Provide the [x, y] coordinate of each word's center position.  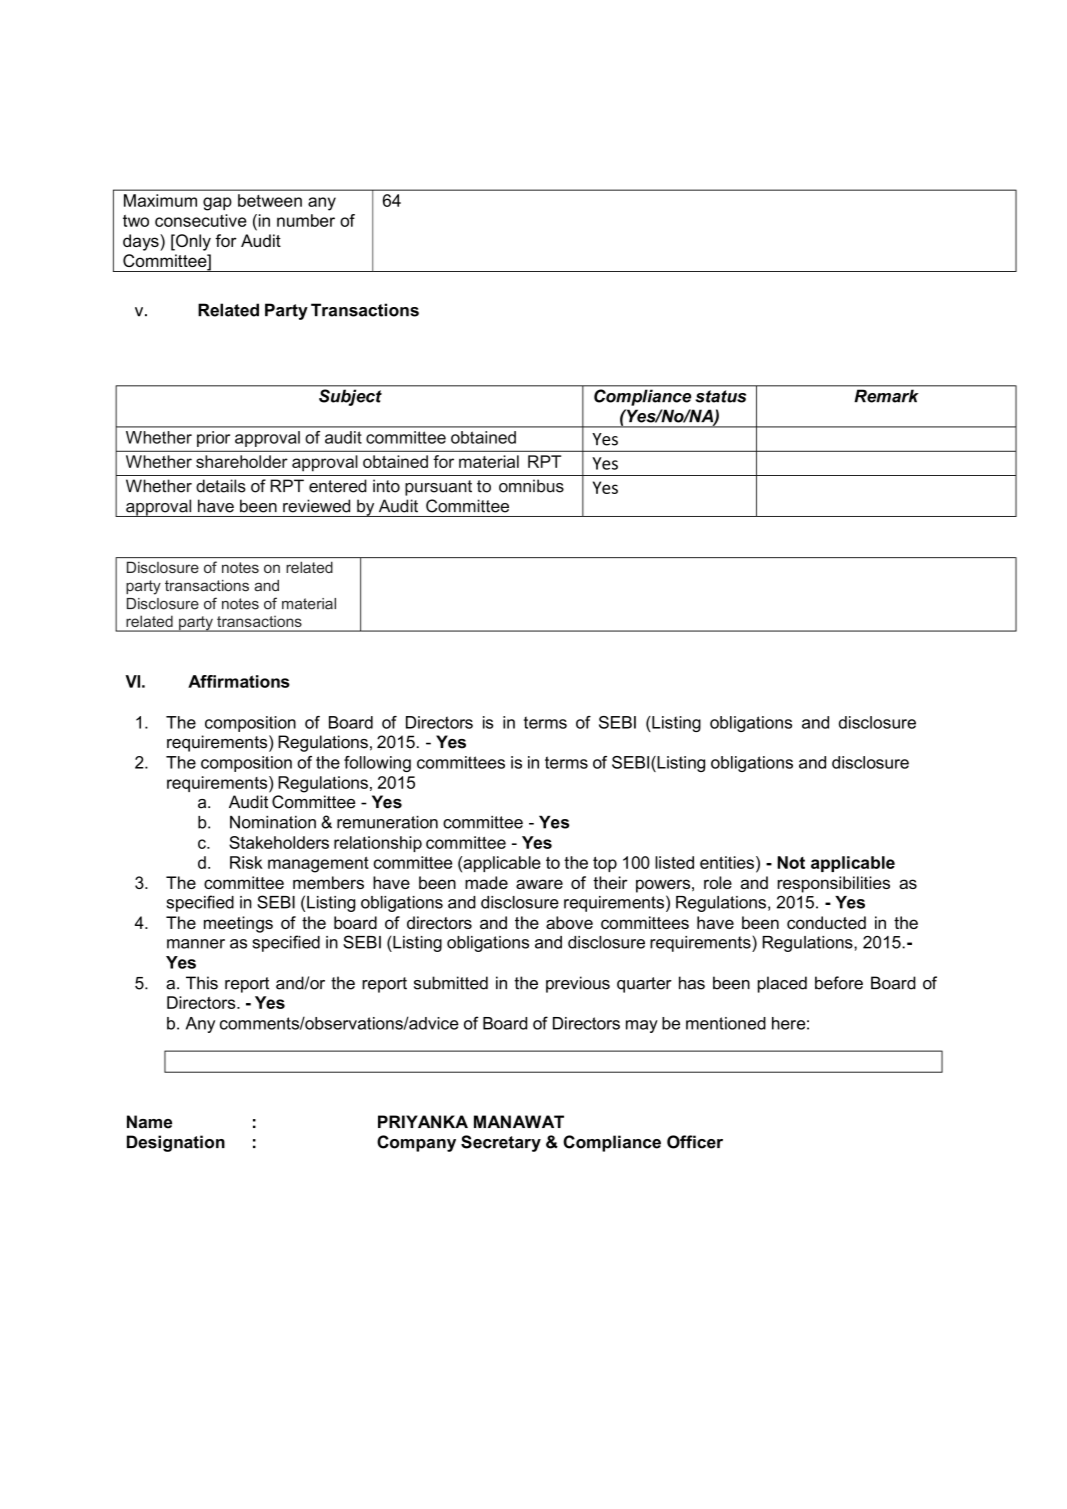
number [306, 220]
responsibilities [834, 884]
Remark [886, 396]
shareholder [242, 461]
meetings [238, 924]
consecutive [201, 220]
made [486, 882]
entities [728, 862]
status [721, 396]
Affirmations [239, 681]
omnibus [531, 486]
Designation [176, 1143]
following [377, 764]
